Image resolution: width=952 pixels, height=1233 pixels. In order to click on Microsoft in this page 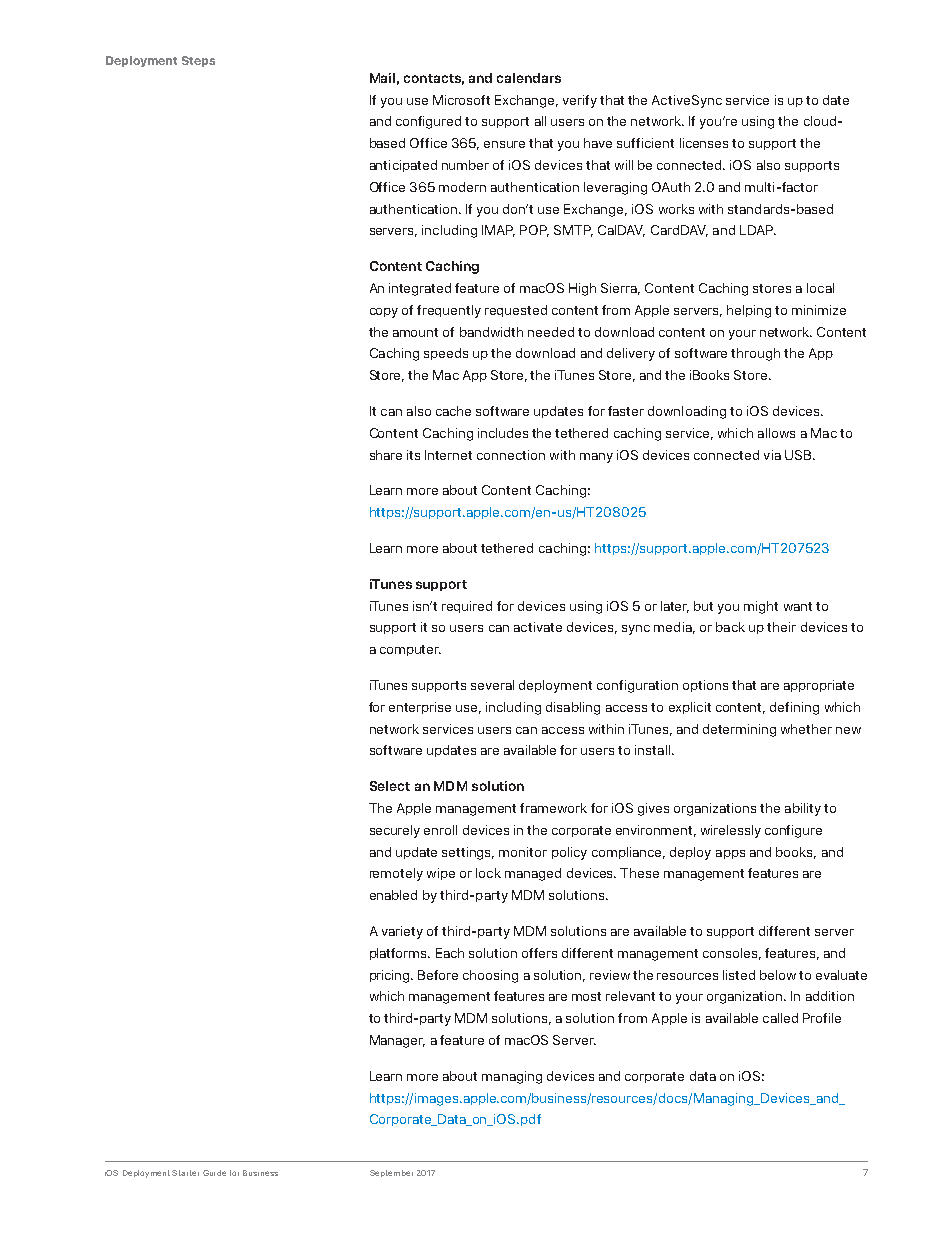, I will do `click(461, 100)`.
